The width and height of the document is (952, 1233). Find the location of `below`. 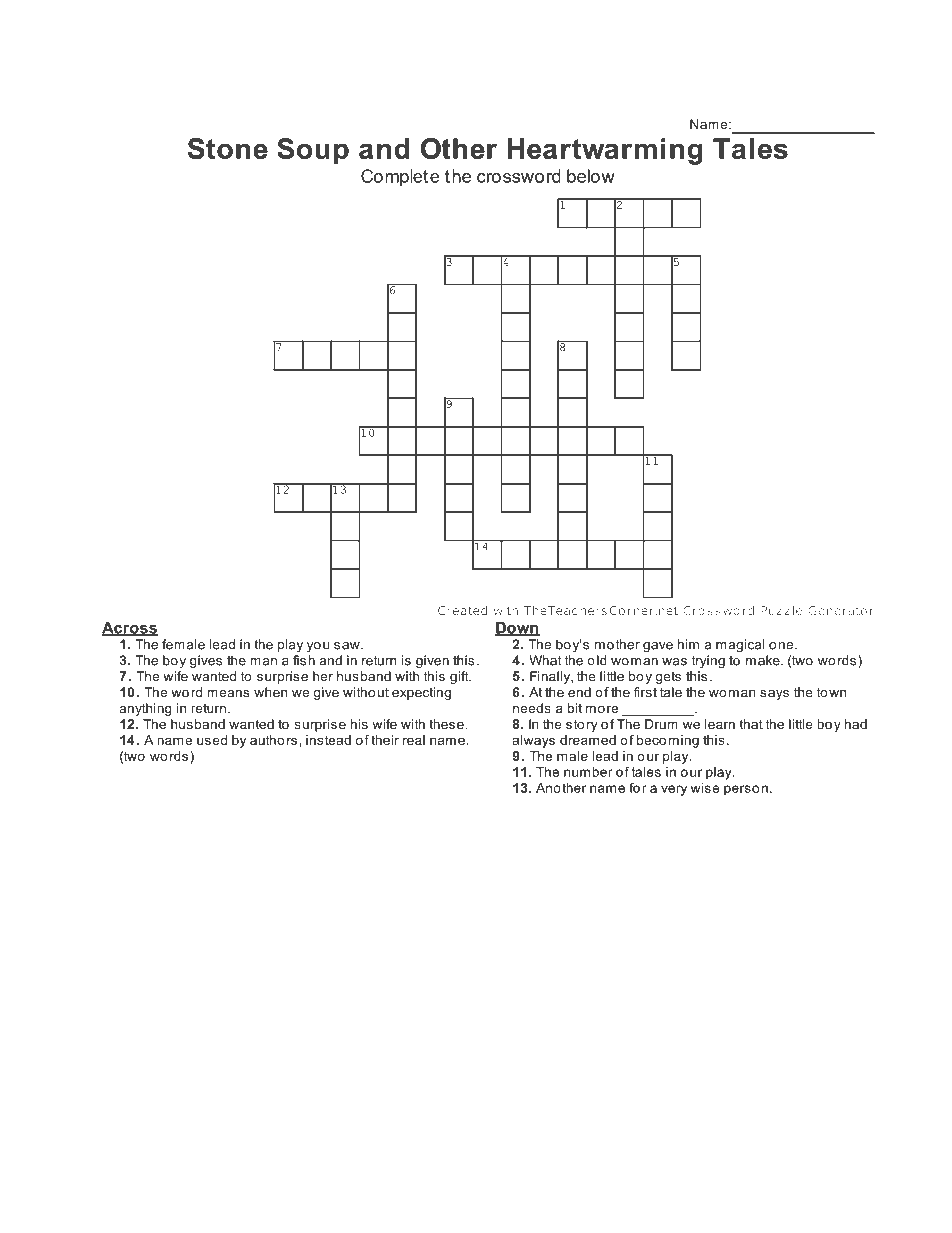

below is located at coordinates (591, 176).
